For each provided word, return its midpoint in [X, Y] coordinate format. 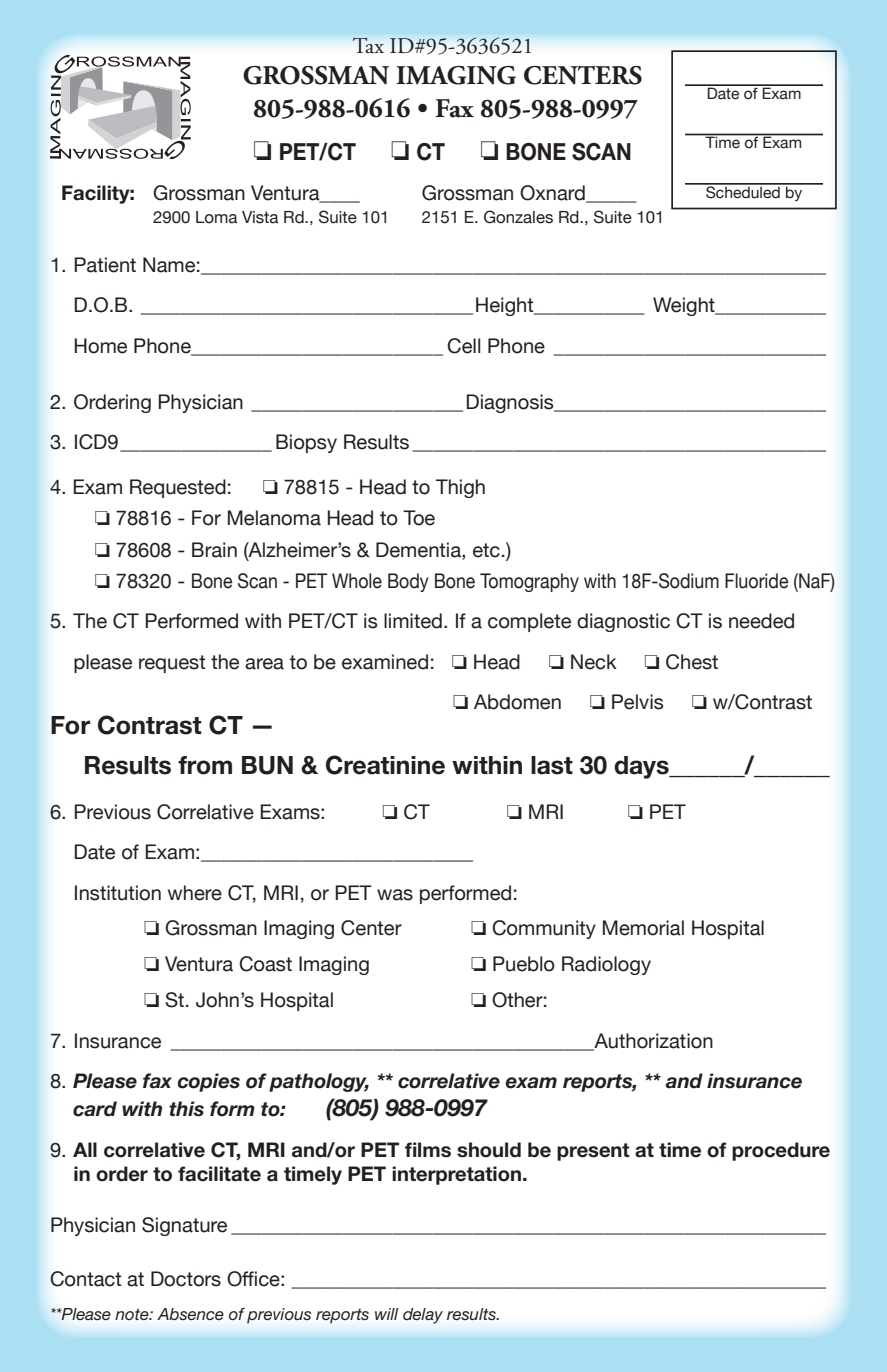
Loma [217, 217]
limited [413, 621]
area [264, 664]
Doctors [186, 1279]
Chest [692, 662]
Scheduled [743, 191]
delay [423, 1316]
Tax [368, 45]
